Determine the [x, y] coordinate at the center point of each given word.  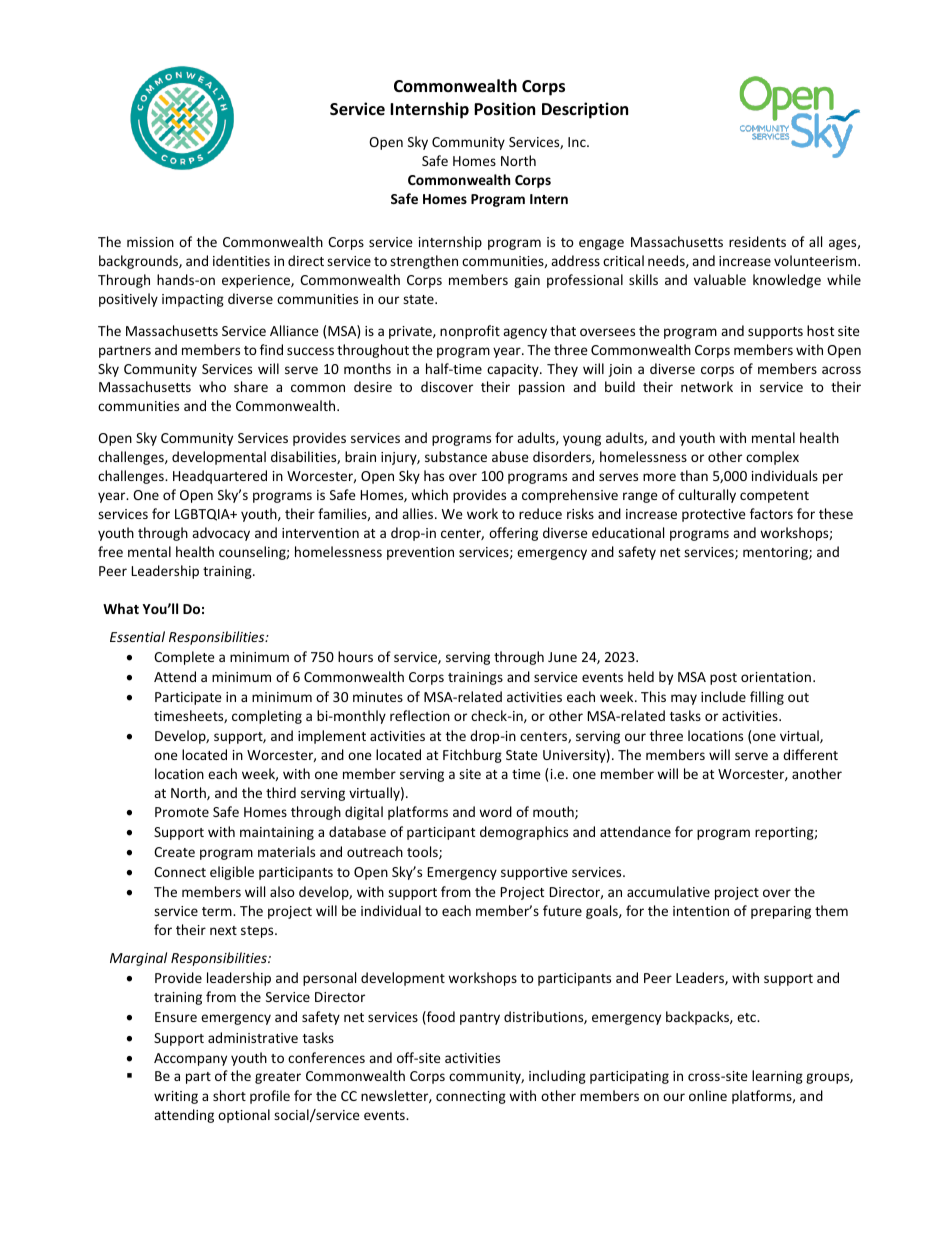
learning [777, 1077]
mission [150, 242]
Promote [182, 812]
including [557, 1077]
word [495, 811]
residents [757, 241]
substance [456, 456]
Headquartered [220, 477]
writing [176, 1097]
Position [504, 109]
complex [772, 458]
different [810, 754]
